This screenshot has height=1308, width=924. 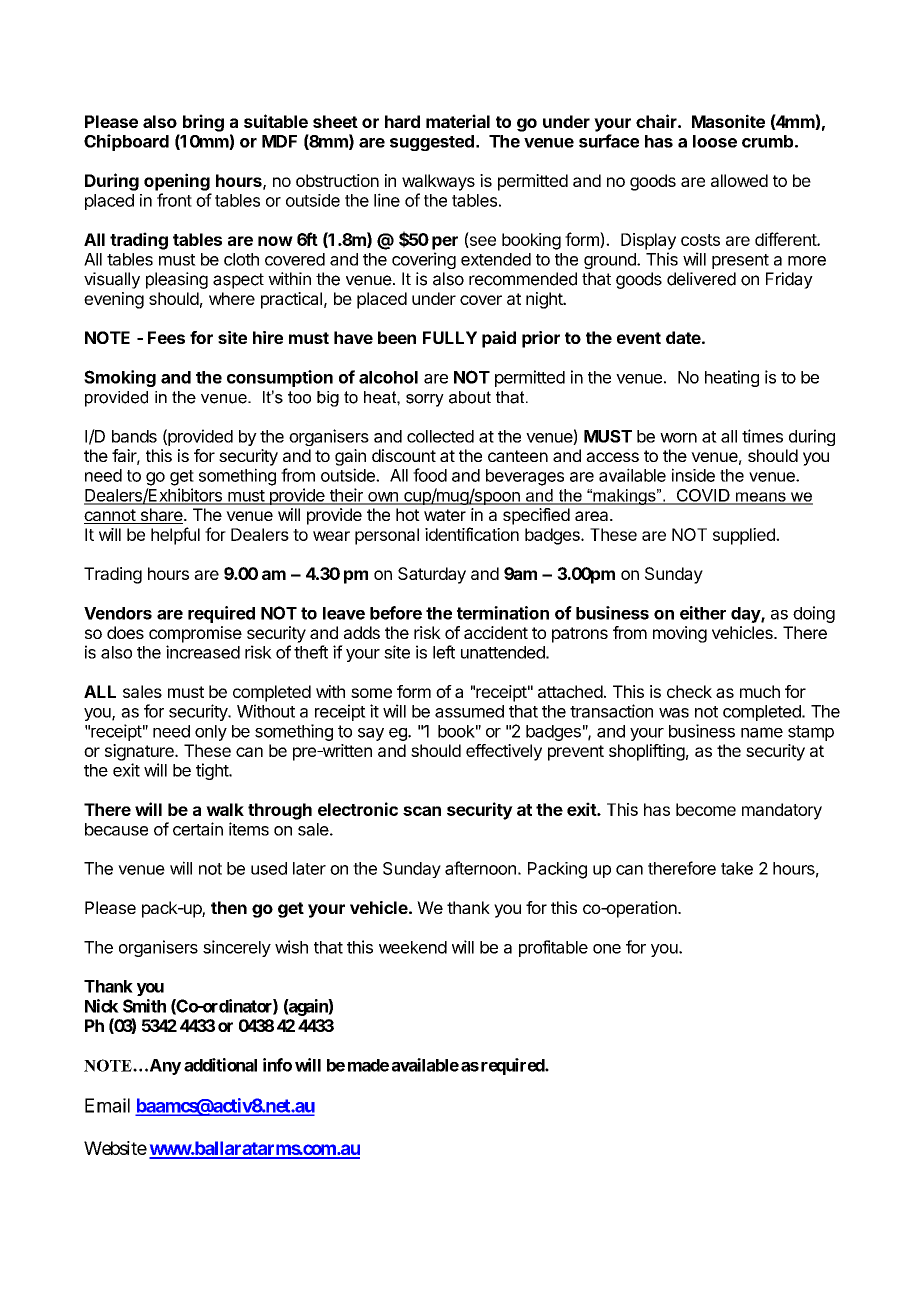 What do you see at coordinates (432, 143) in the screenshot?
I see `suggested` at bounding box center [432, 143].
